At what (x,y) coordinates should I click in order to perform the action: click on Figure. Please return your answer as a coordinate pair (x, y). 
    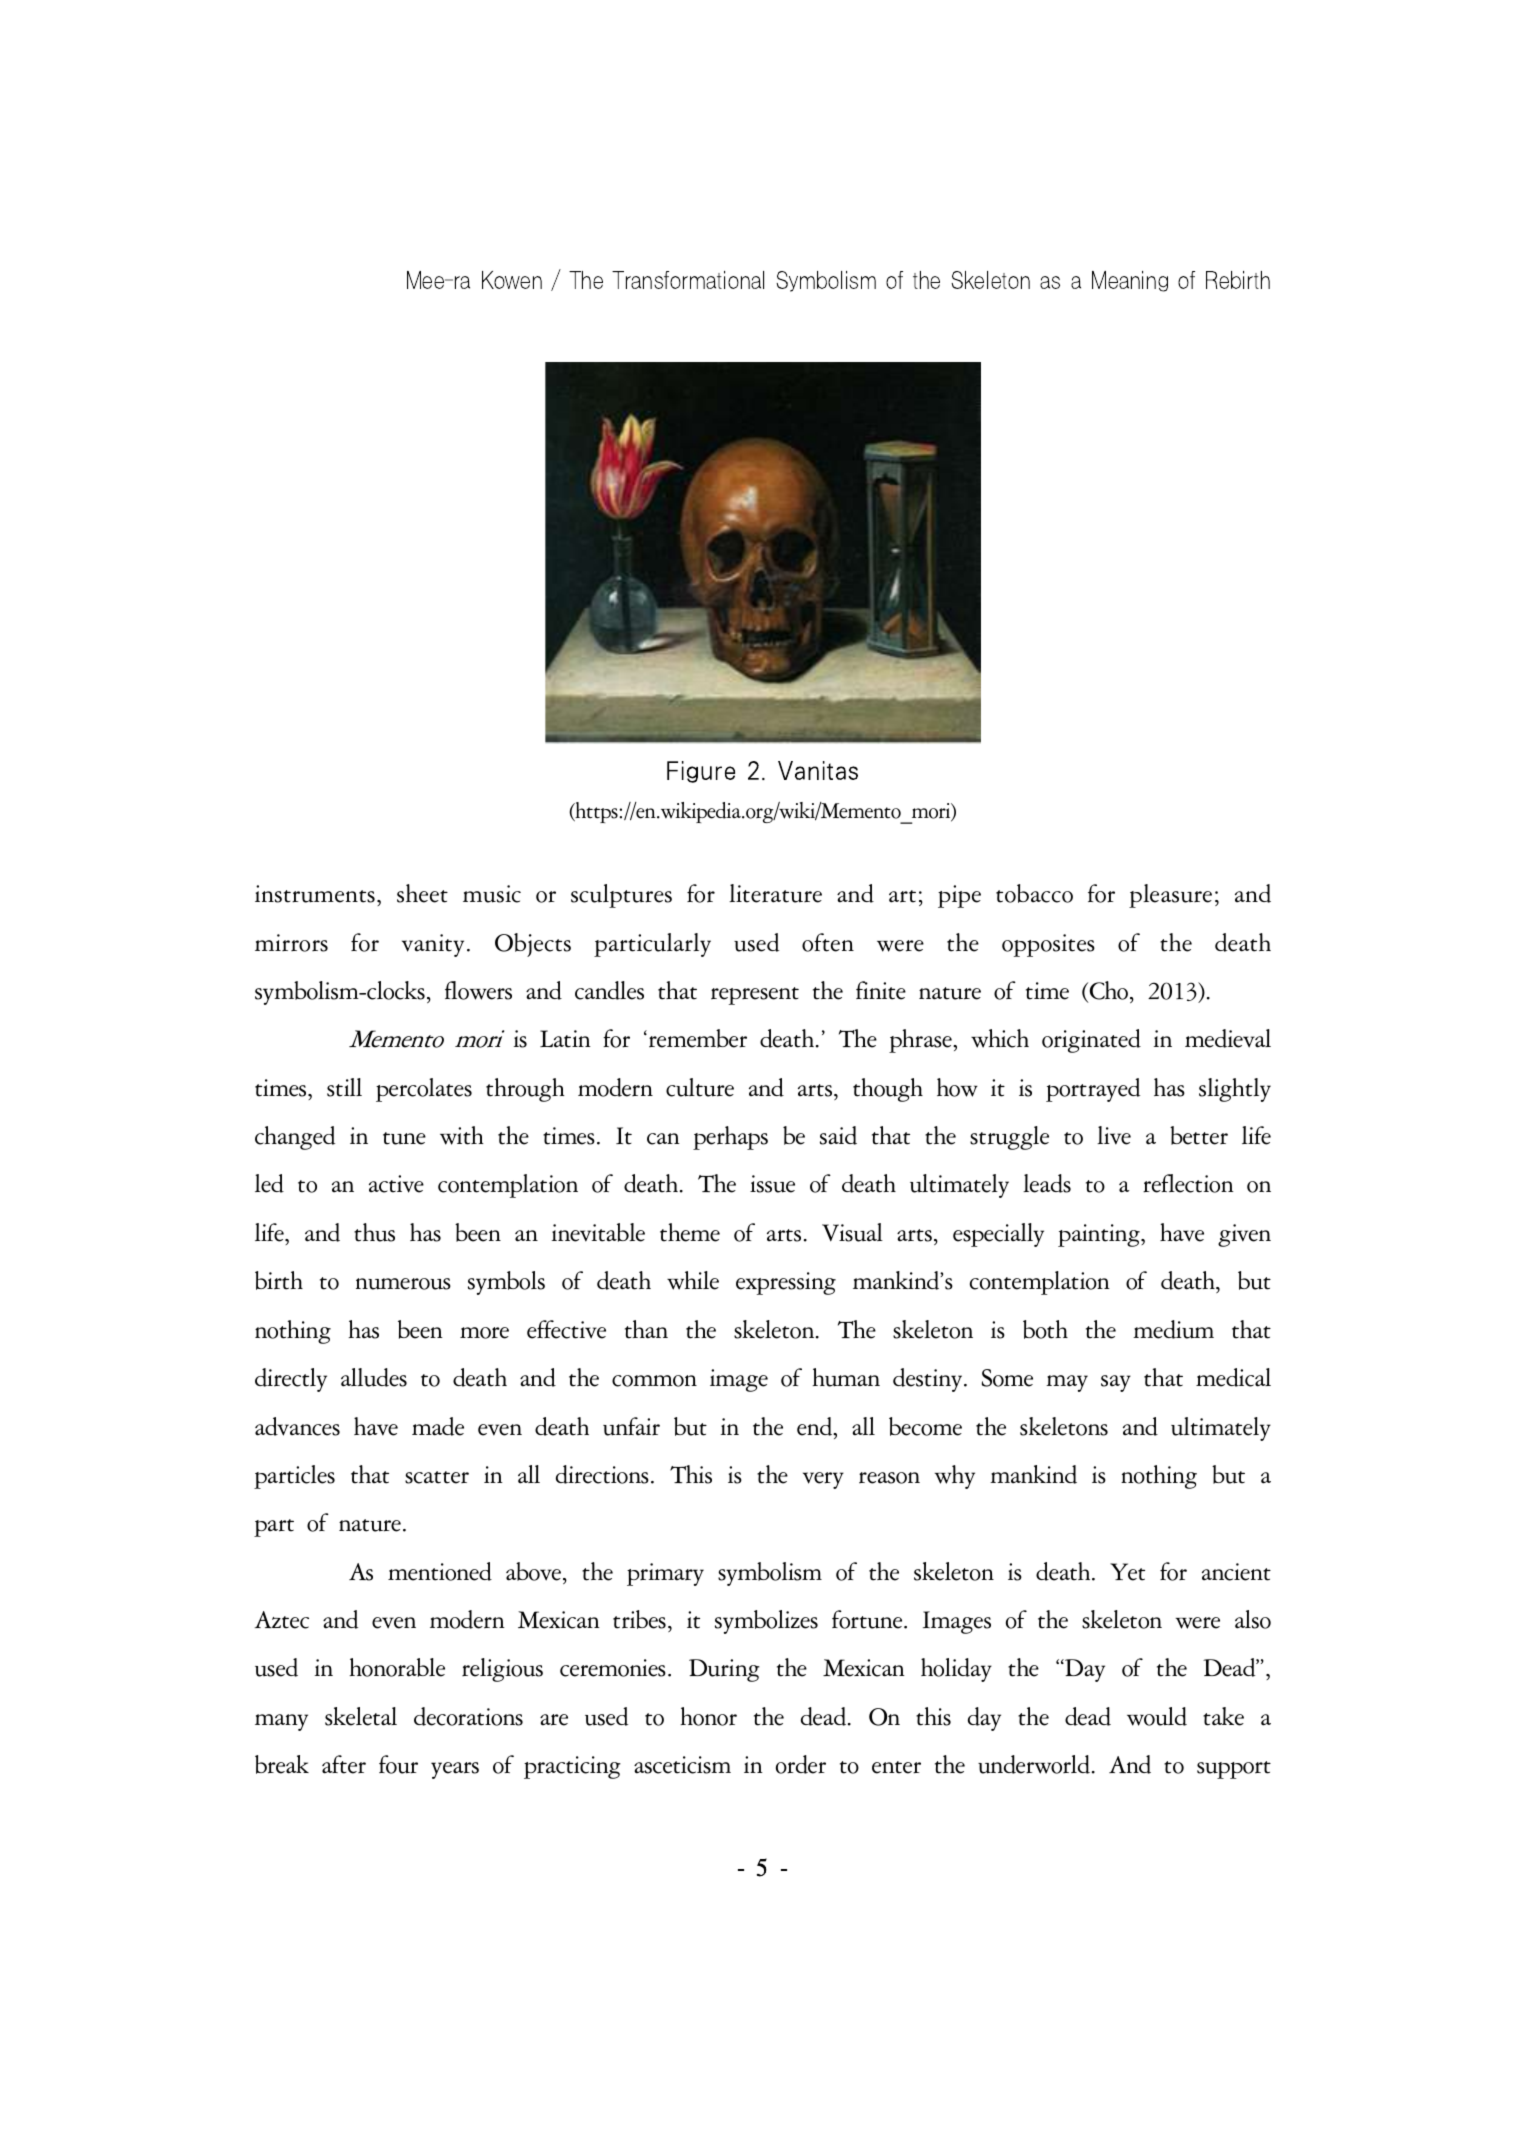
    Looking at the image, I should click on (701, 772).
